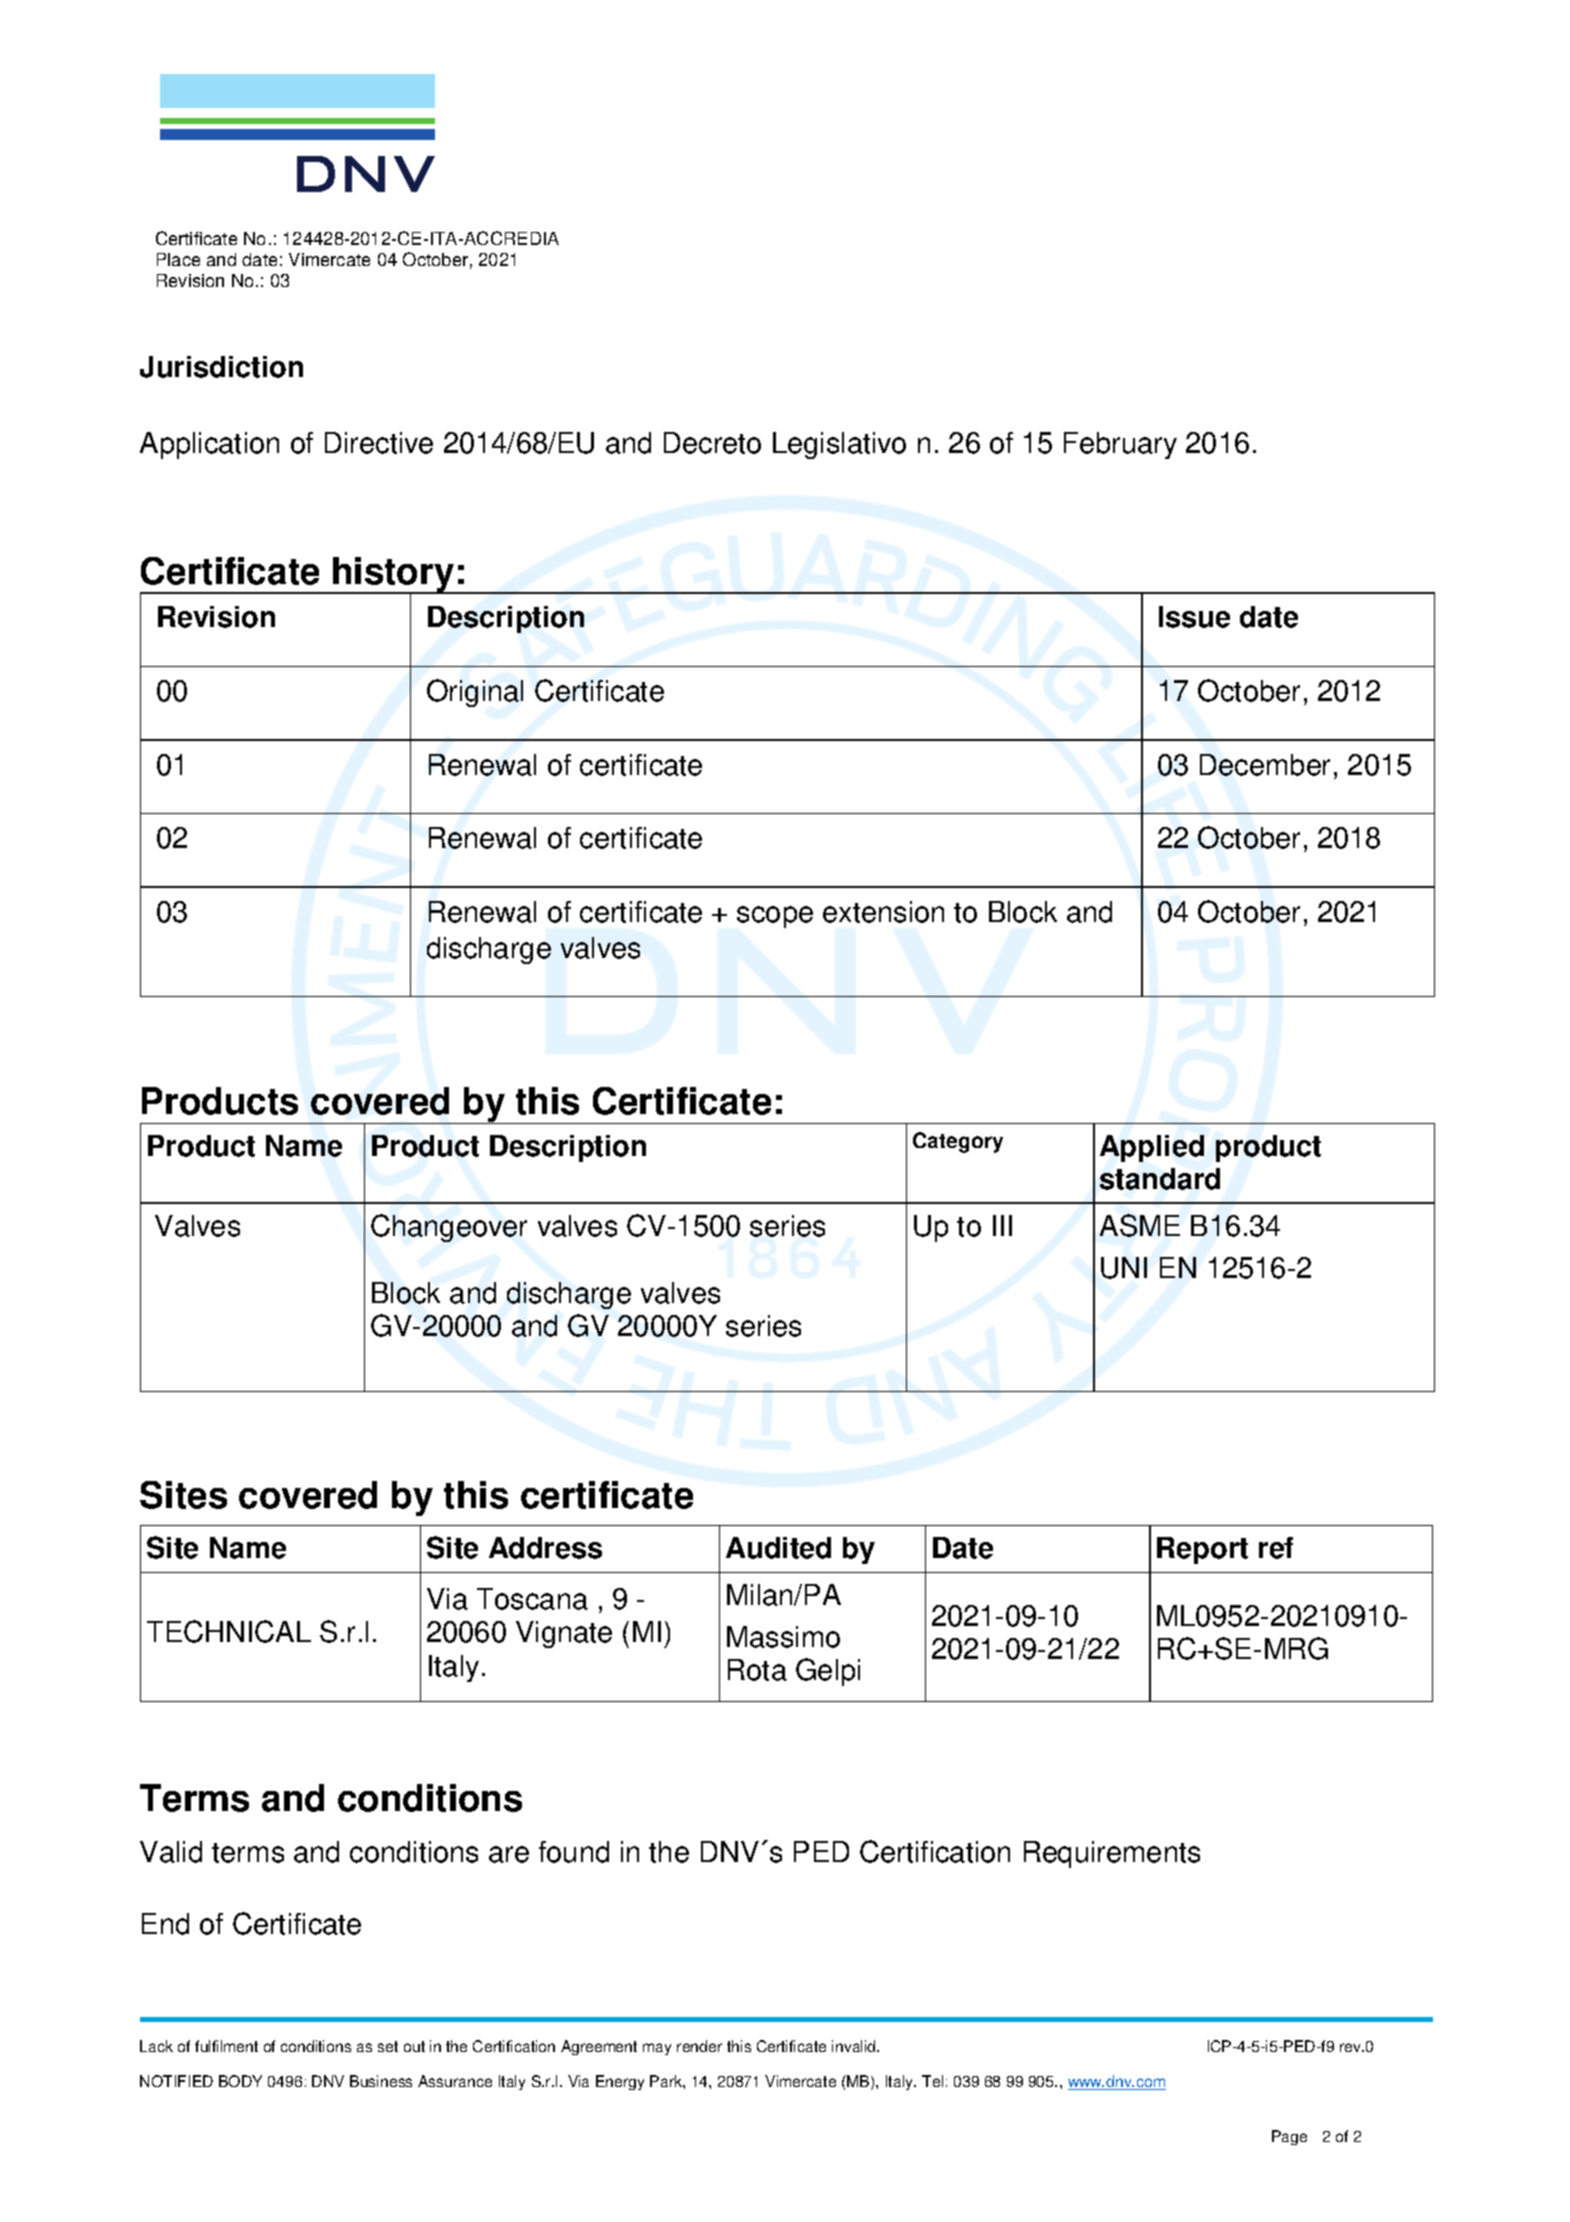 The height and width of the screenshot is (2222, 1570). What do you see at coordinates (475, 693) in the screenshot?
I see `Original` at bounding box center [475, 693].
